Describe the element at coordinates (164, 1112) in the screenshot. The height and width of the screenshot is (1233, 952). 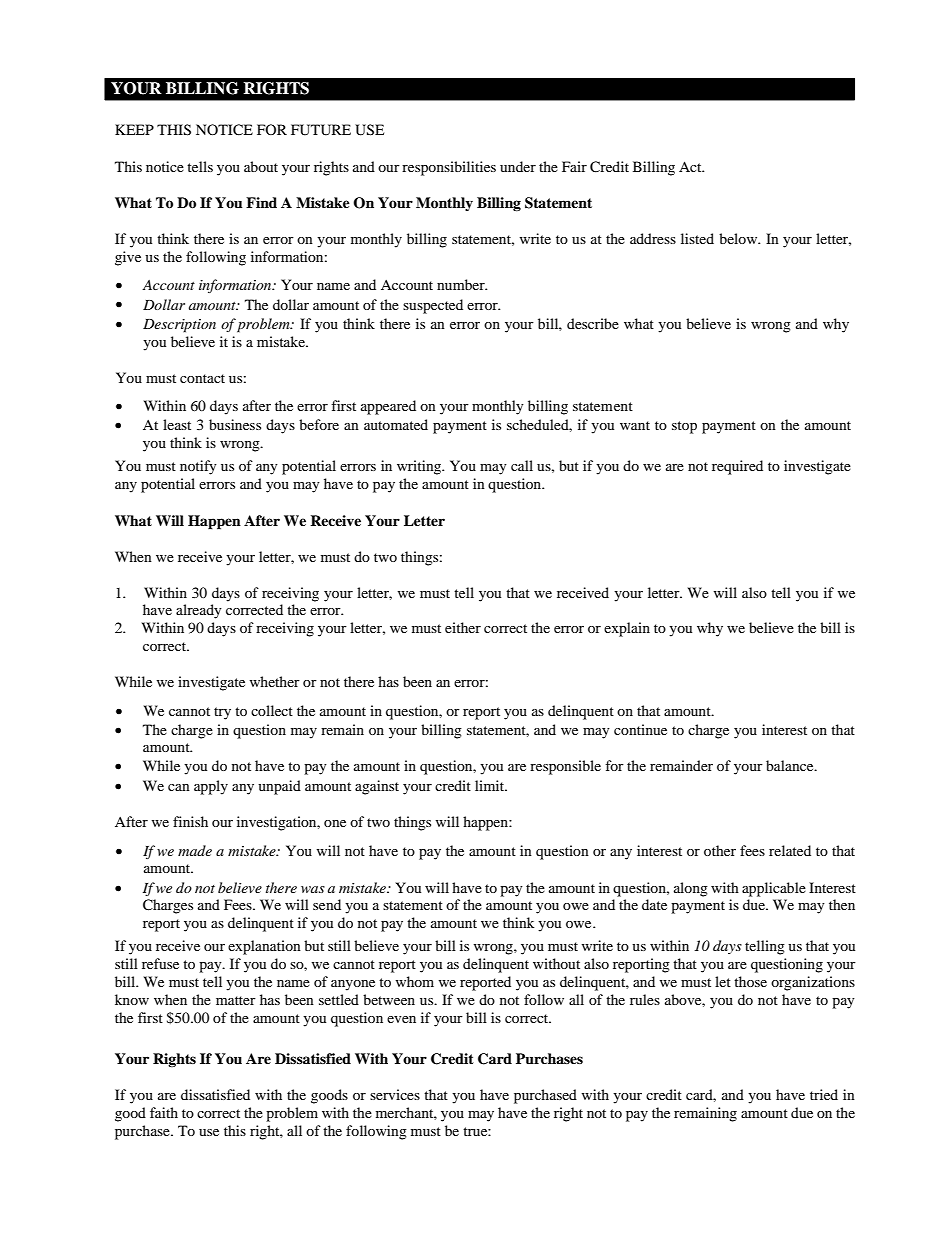
I see `faith` at that location.
